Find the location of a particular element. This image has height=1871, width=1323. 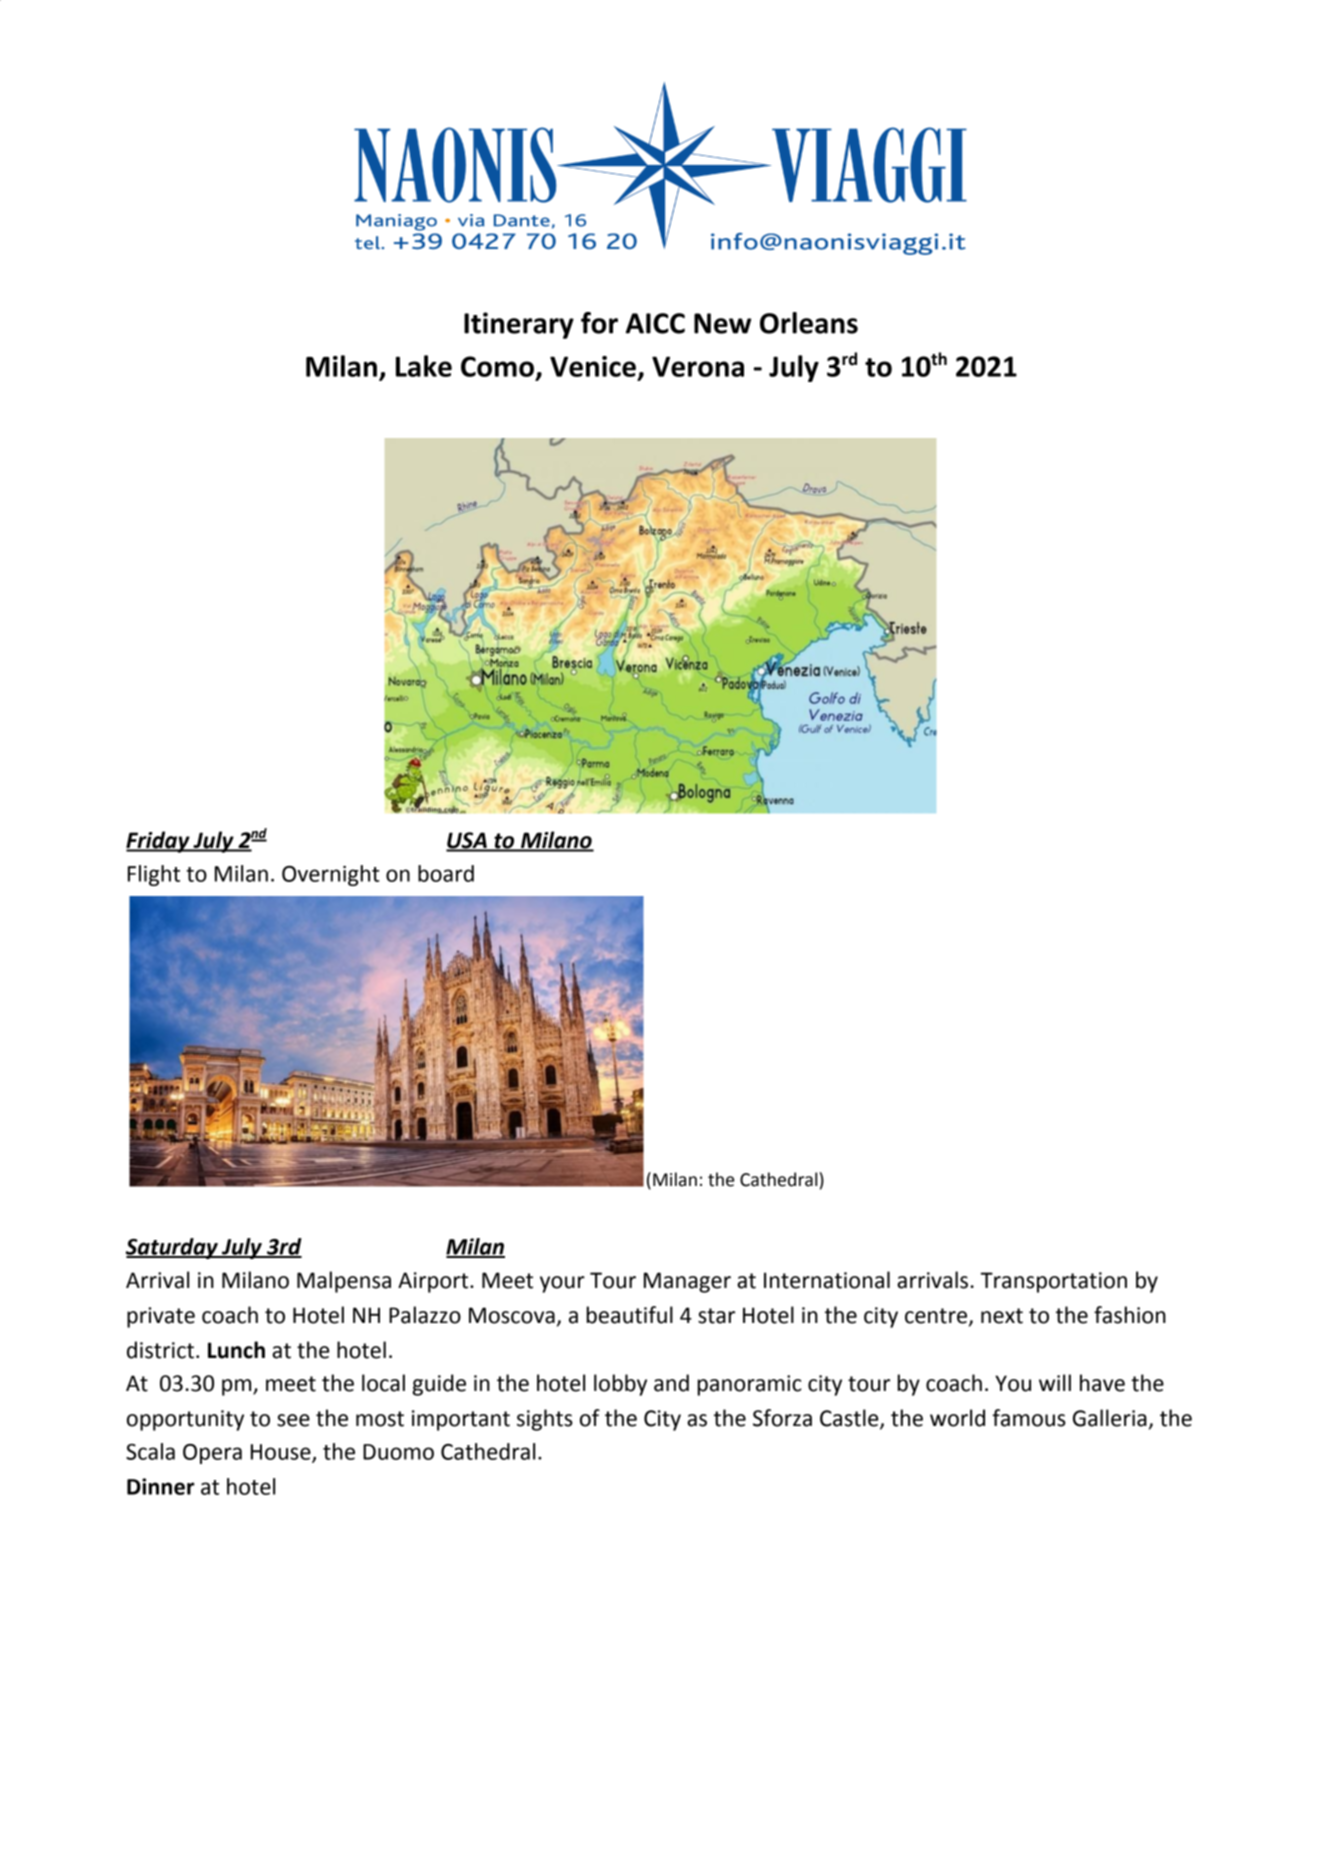

board is located at coordinates (446, 873).
